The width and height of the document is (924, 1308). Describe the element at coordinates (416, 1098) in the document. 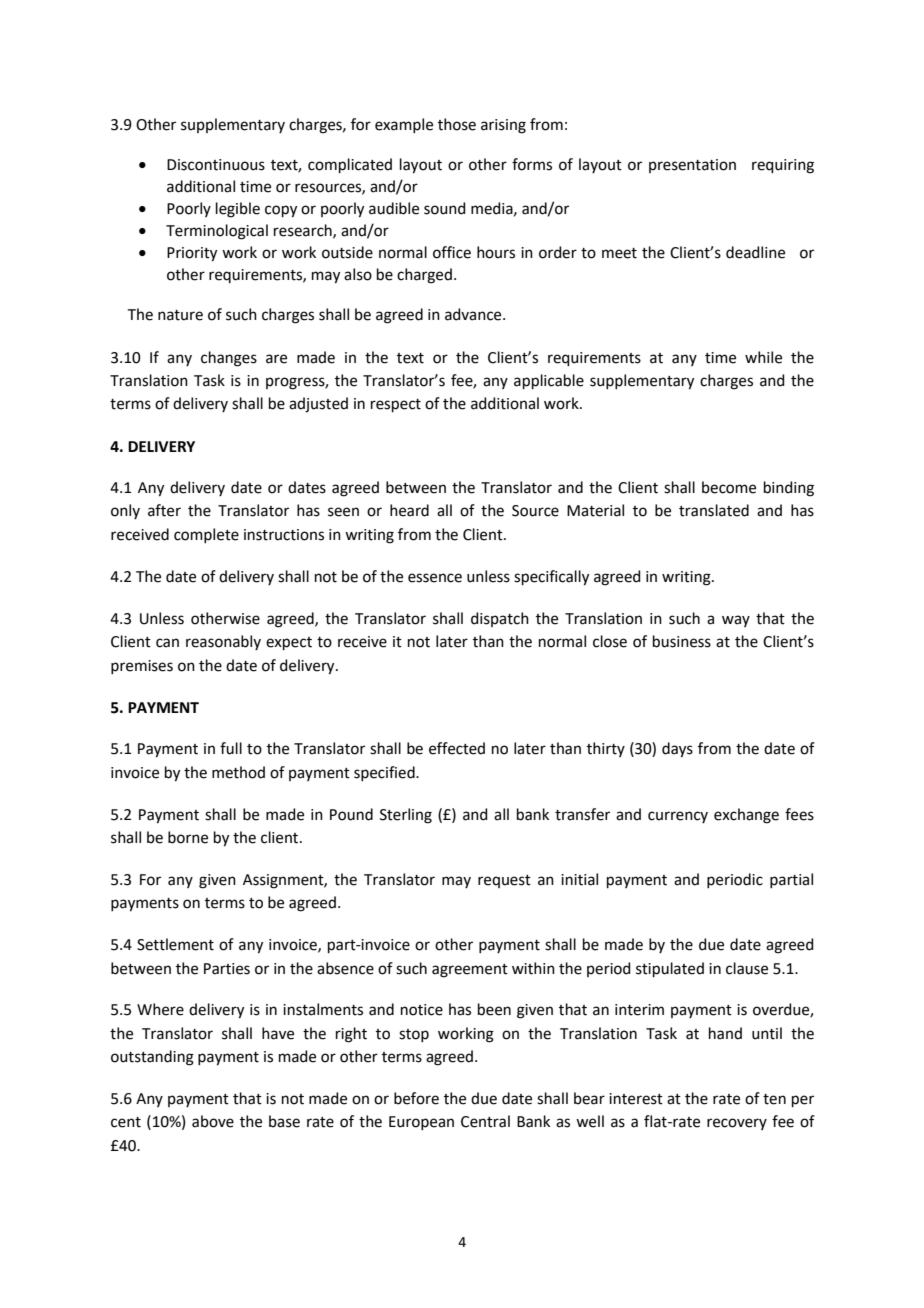

I see `before` at that location.
